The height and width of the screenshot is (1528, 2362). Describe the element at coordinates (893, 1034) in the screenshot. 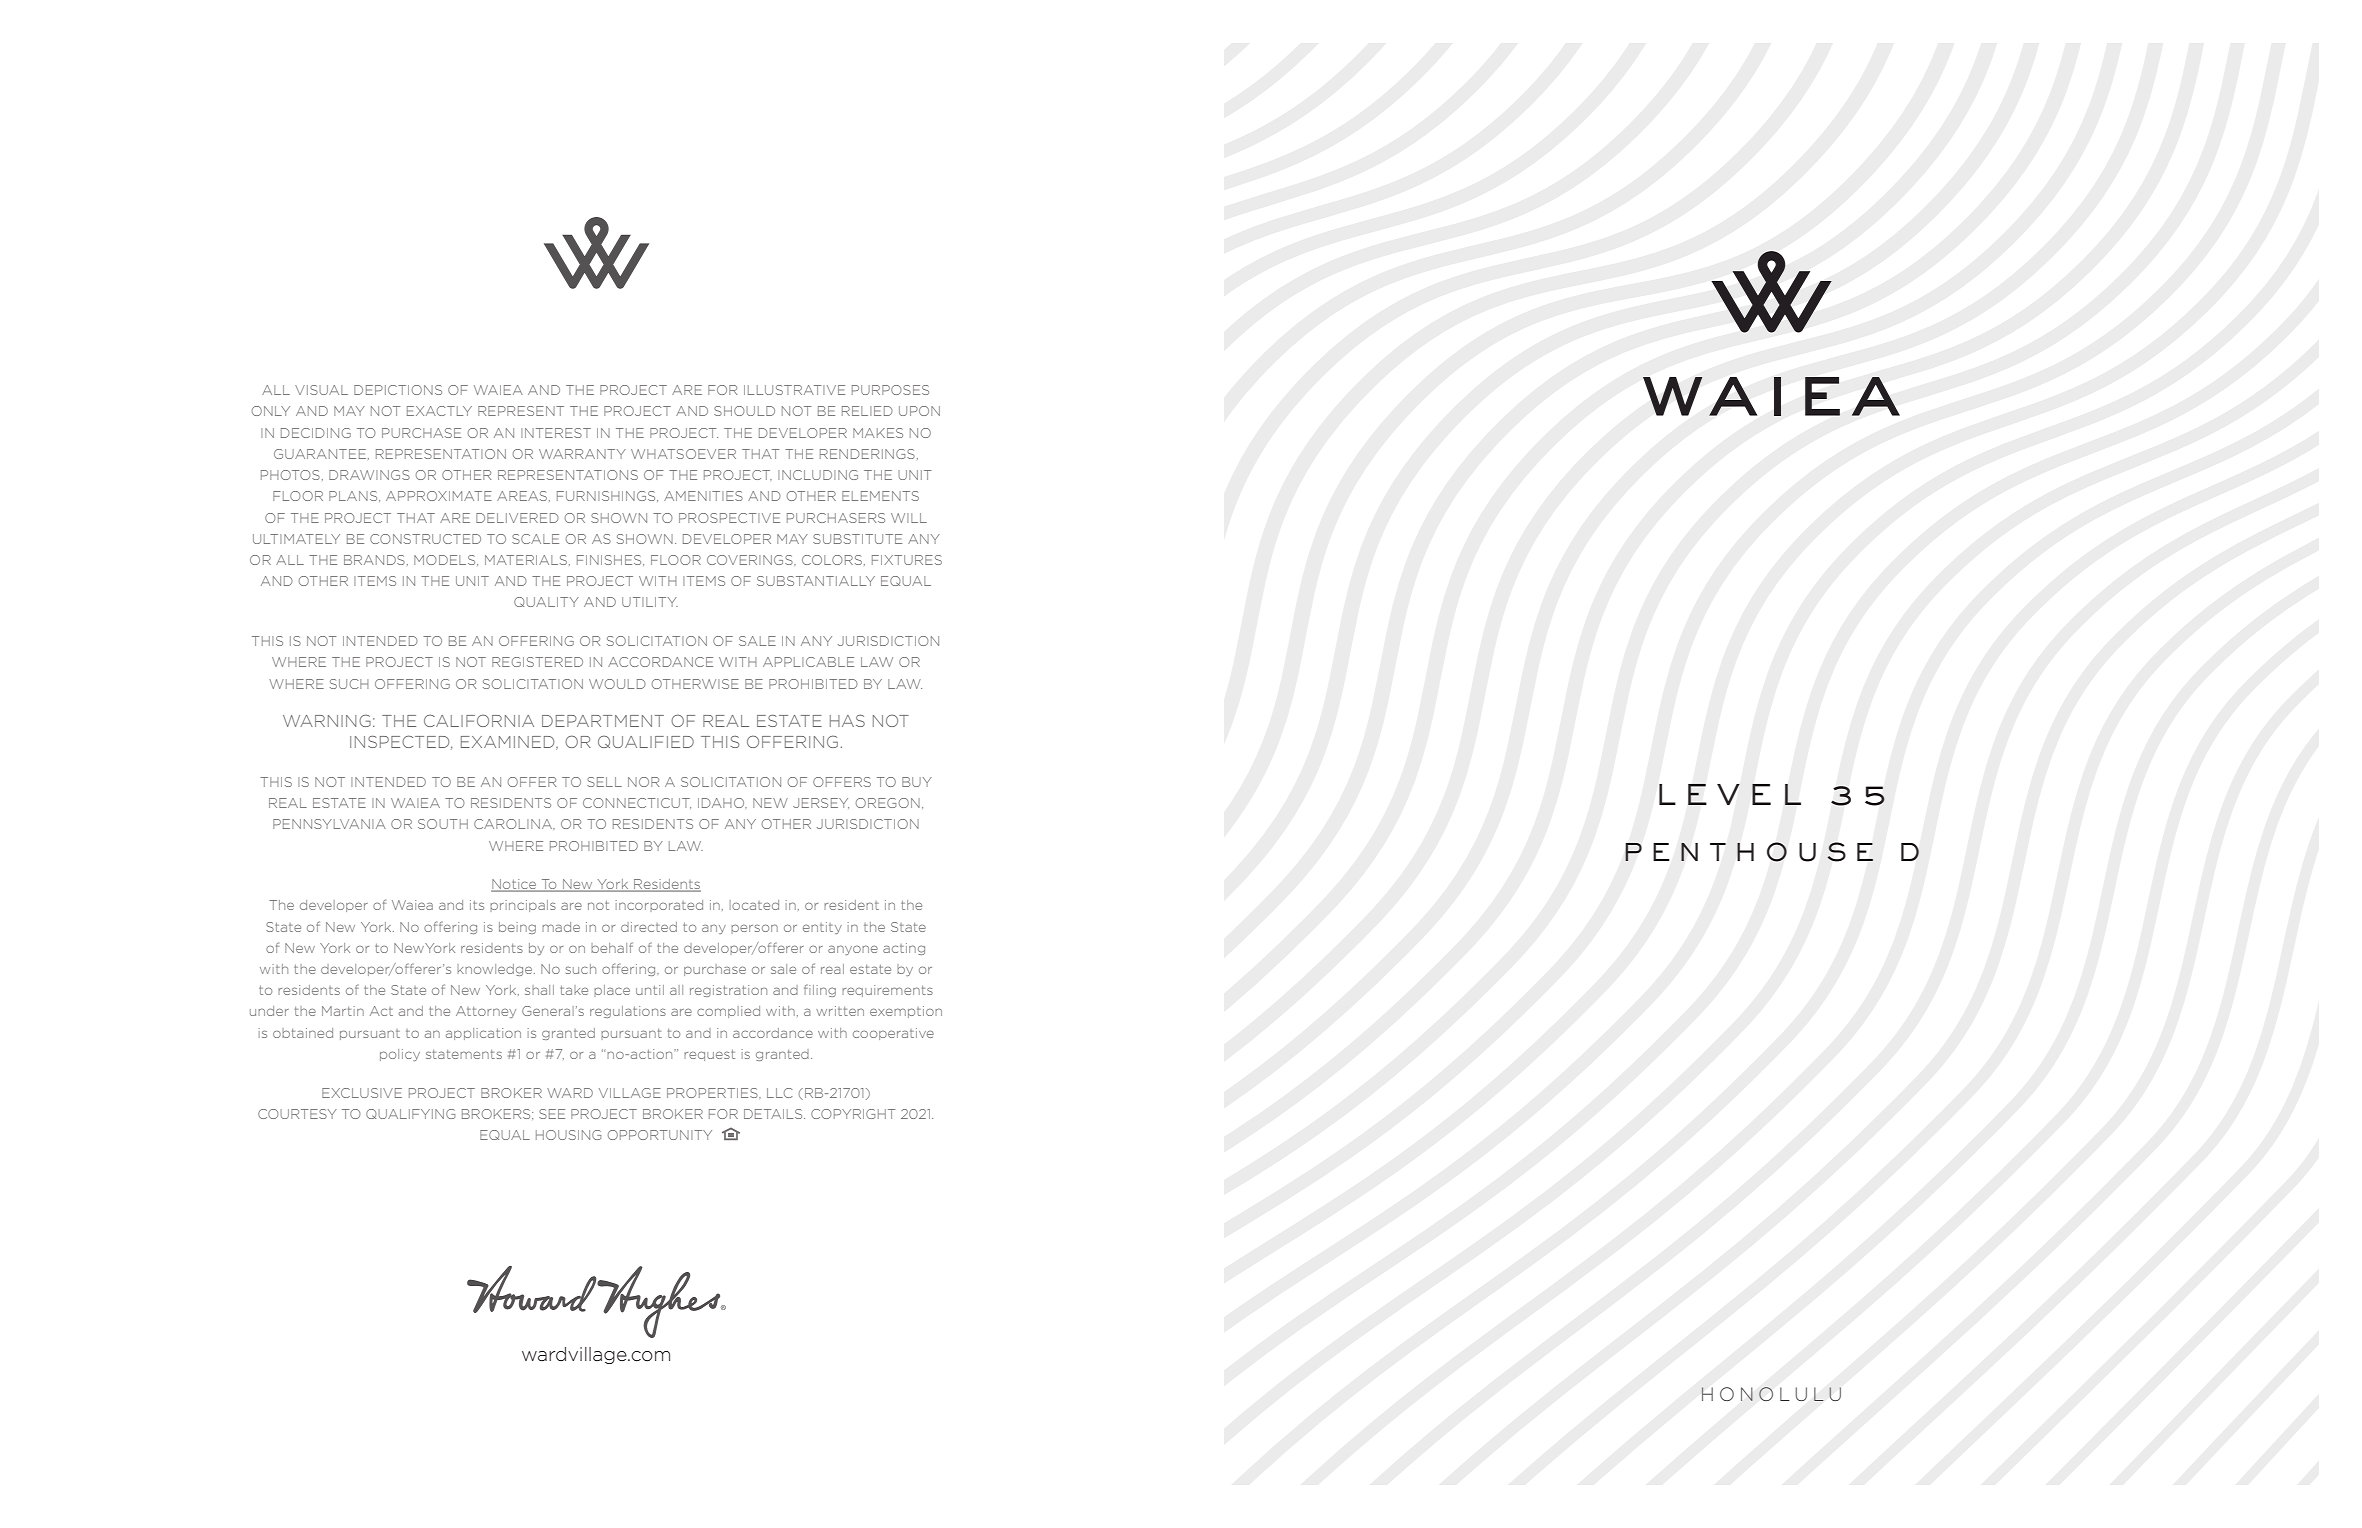

I see `cooperative` at that location.
